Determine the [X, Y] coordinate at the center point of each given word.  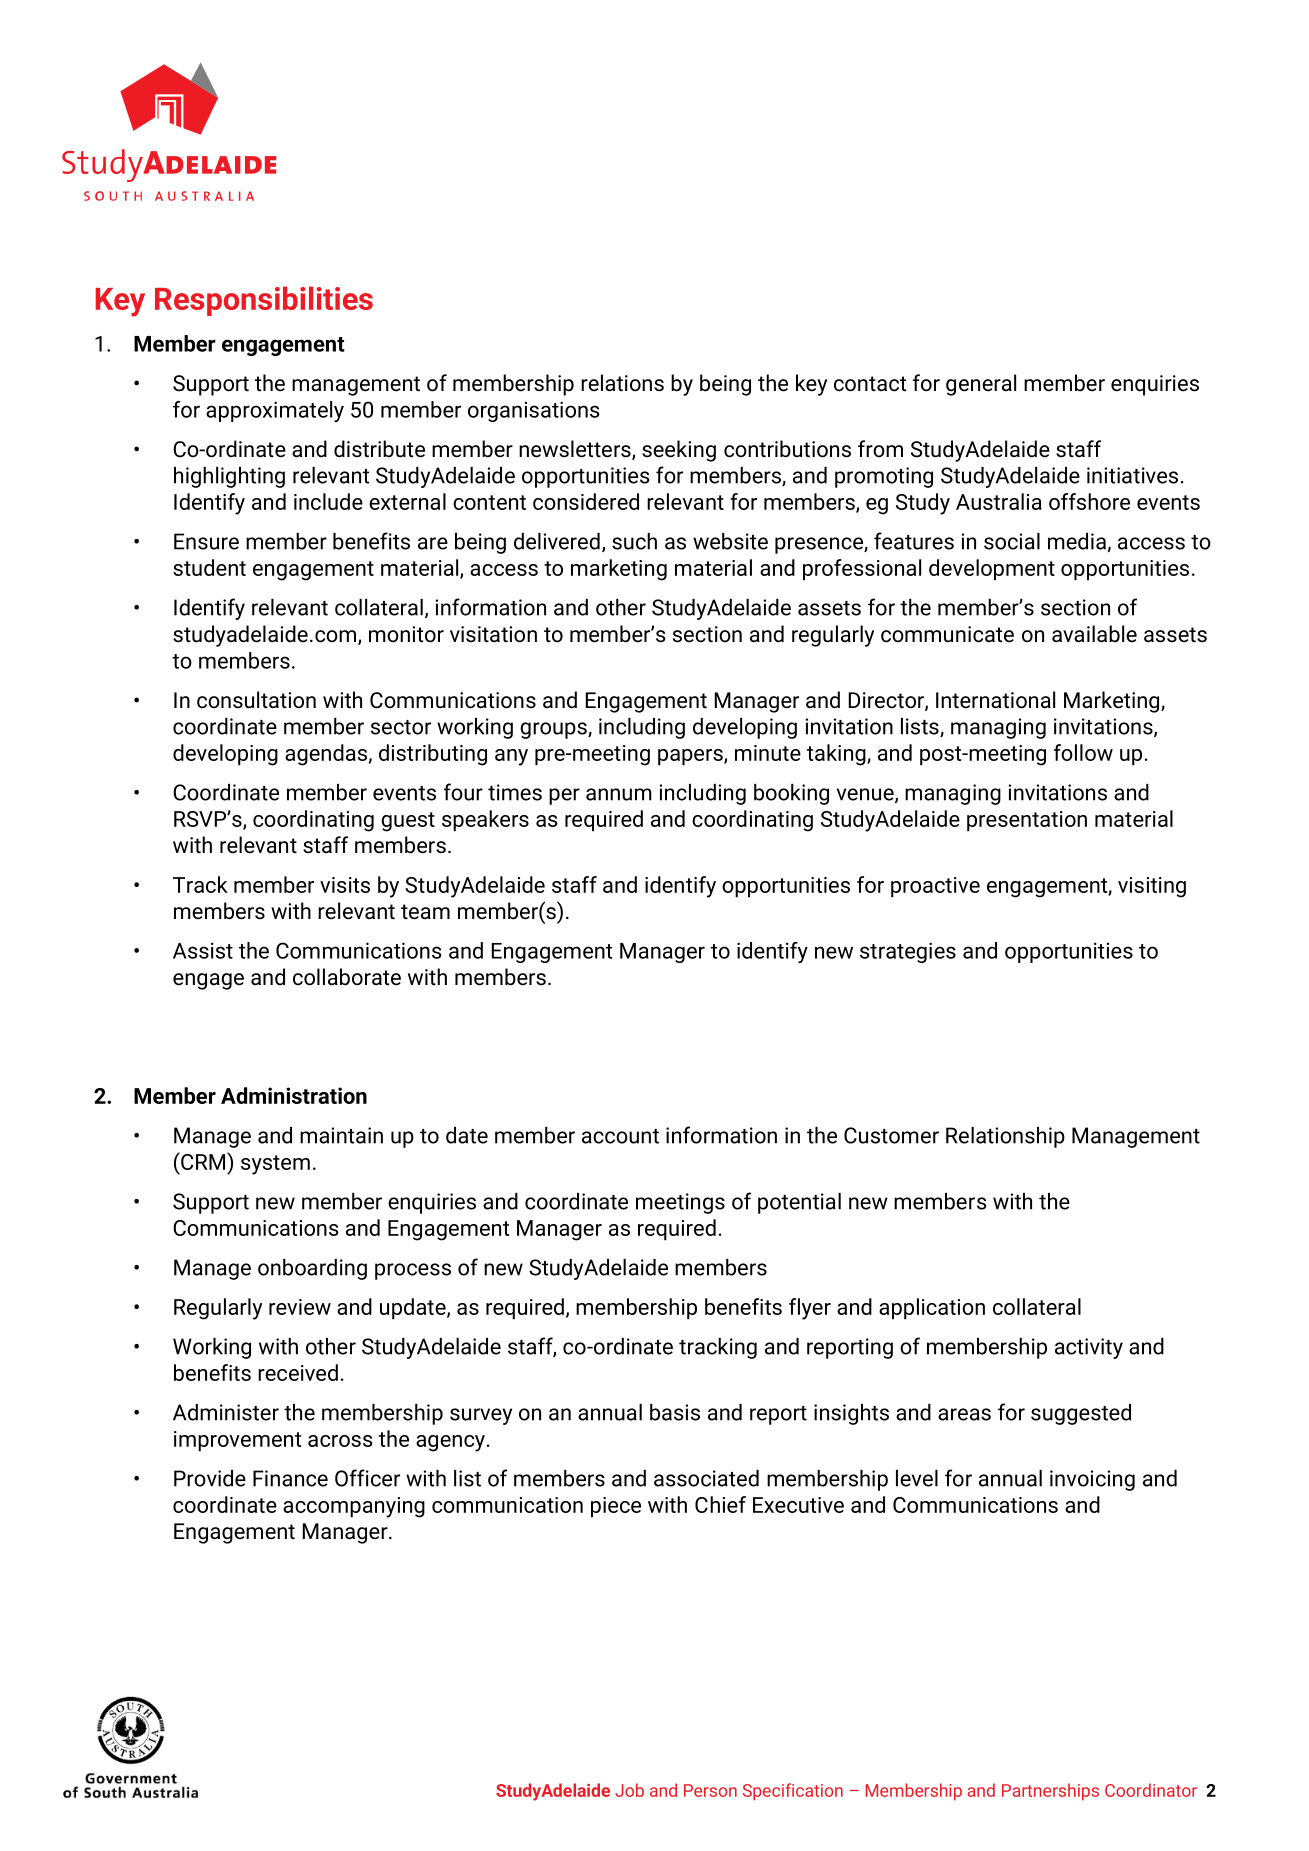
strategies [908, 952]
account [620, 1136]
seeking [679, 451]
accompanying [354, 1507]
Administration [294, 1095]
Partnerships [1050, 1792]
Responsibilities [264, 301]
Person [710, 1790]
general [981, 385]
